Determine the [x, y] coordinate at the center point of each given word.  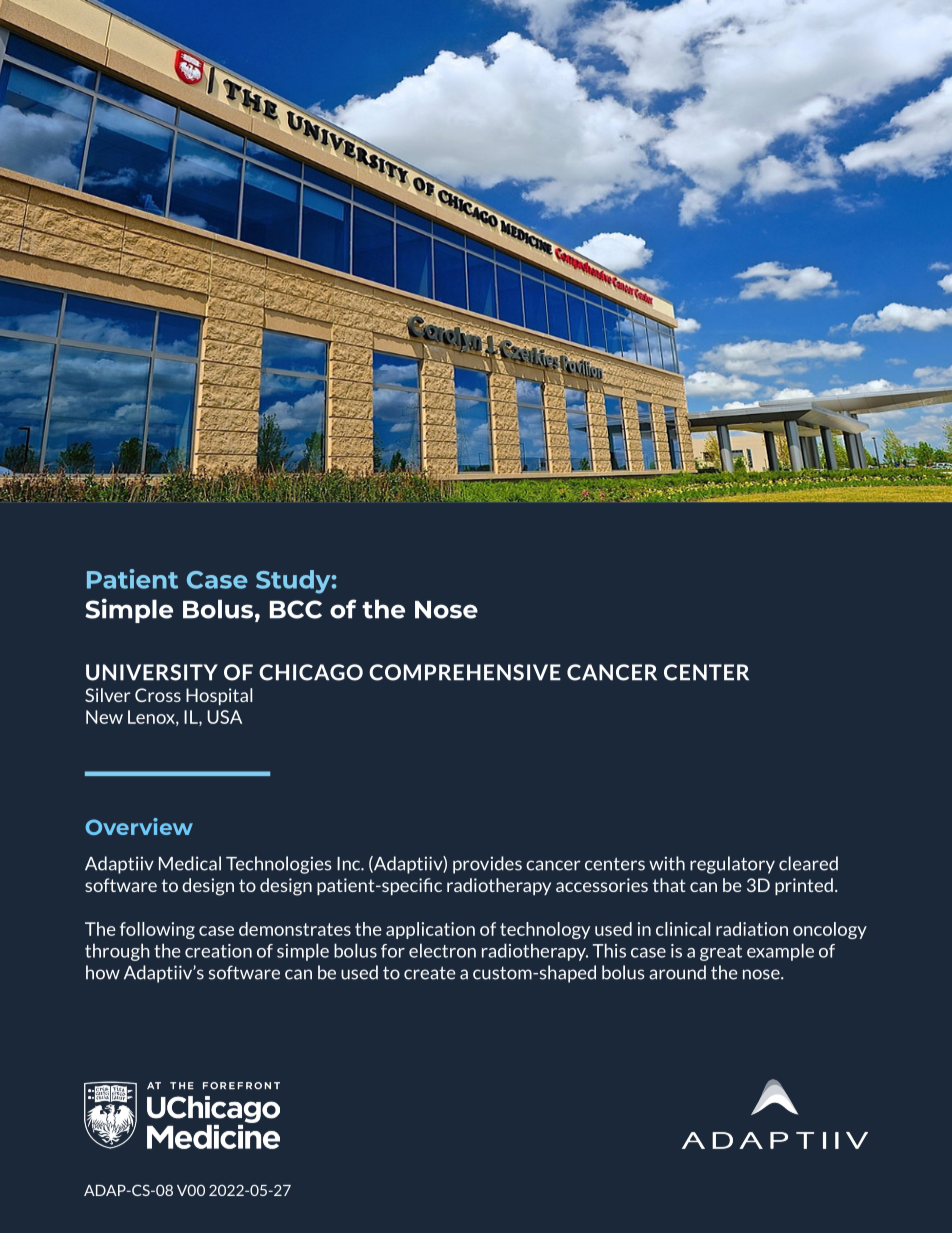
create [430, 973]
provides [487, 865]
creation [218, 951]
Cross [158, 695]
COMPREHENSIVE [465, 672]
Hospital [219, 696]
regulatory [732, 865]
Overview [139, 826]
